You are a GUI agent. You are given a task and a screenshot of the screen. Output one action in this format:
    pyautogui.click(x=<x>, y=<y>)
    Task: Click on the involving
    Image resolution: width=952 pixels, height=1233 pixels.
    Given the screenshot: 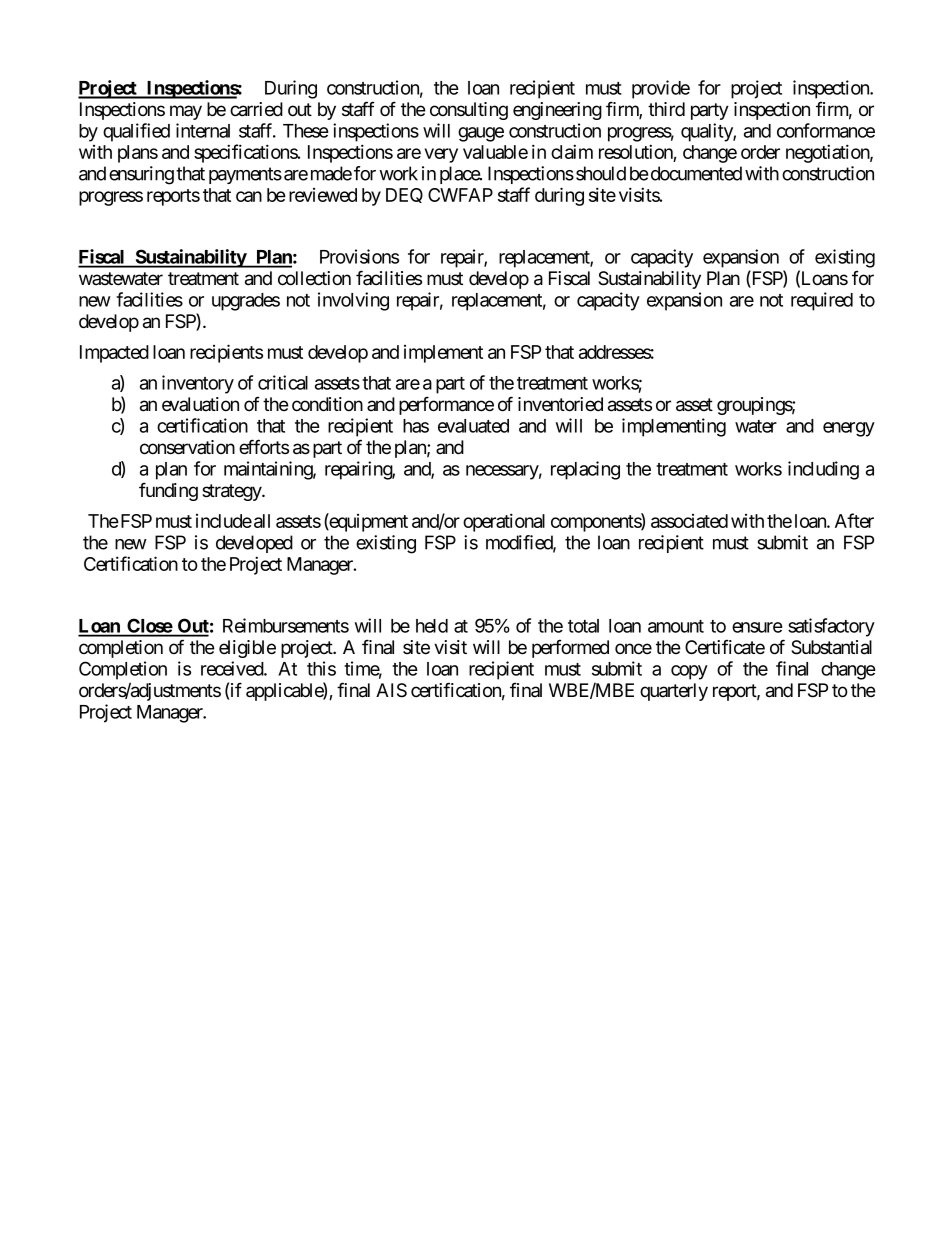 What is the action you would take?
    pyautogui.click(x=353, y=301)
